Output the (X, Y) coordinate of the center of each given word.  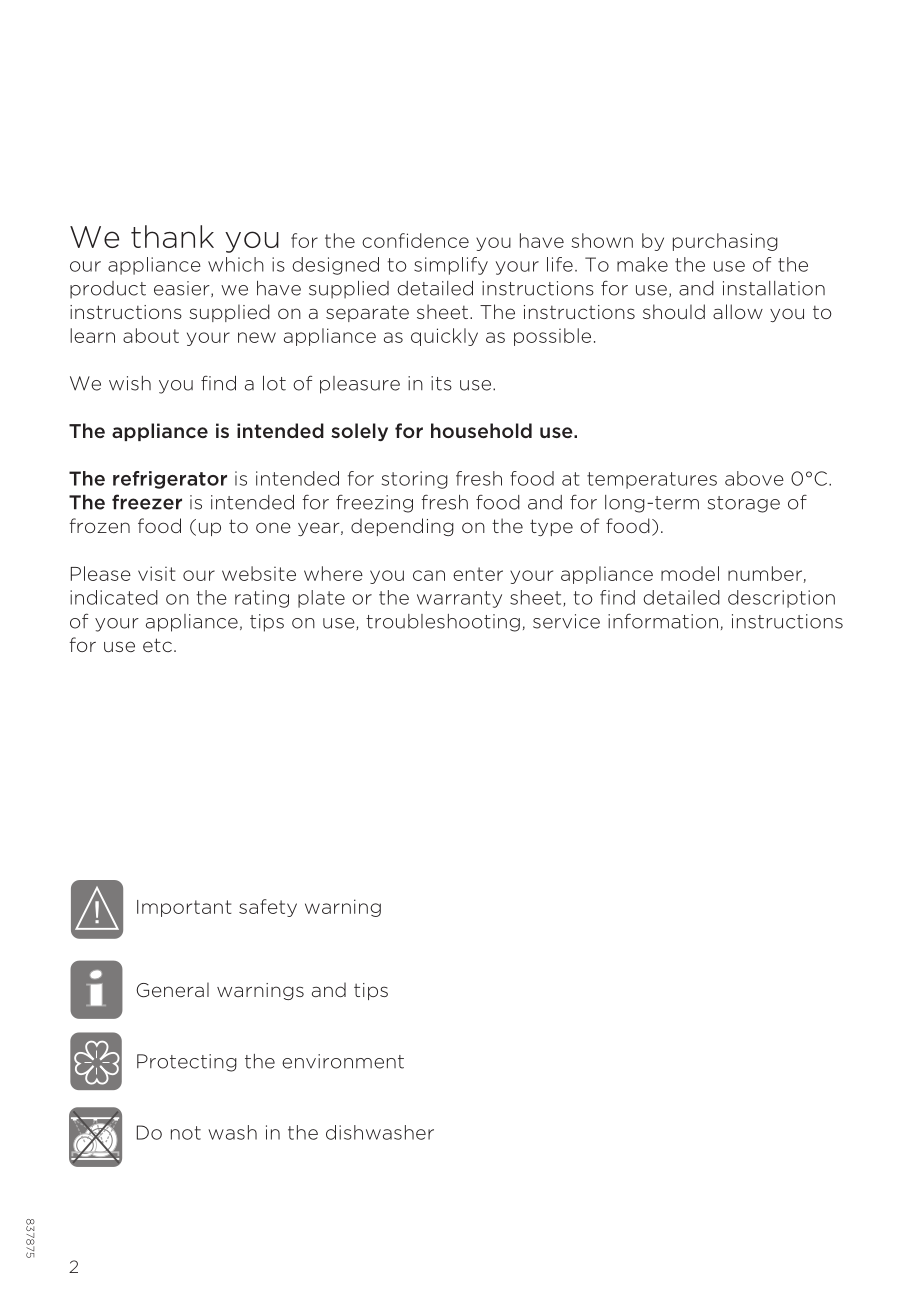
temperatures (652, 480)
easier (183, 289)
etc (157, 645)
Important (184, 908)
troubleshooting (443, 623)
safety (268, 908)
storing (415, 480)
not (186, 1133)
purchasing (725, 242)
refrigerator (170, 480)
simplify (451, 266)
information (663, 621)
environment (343, 1061)
